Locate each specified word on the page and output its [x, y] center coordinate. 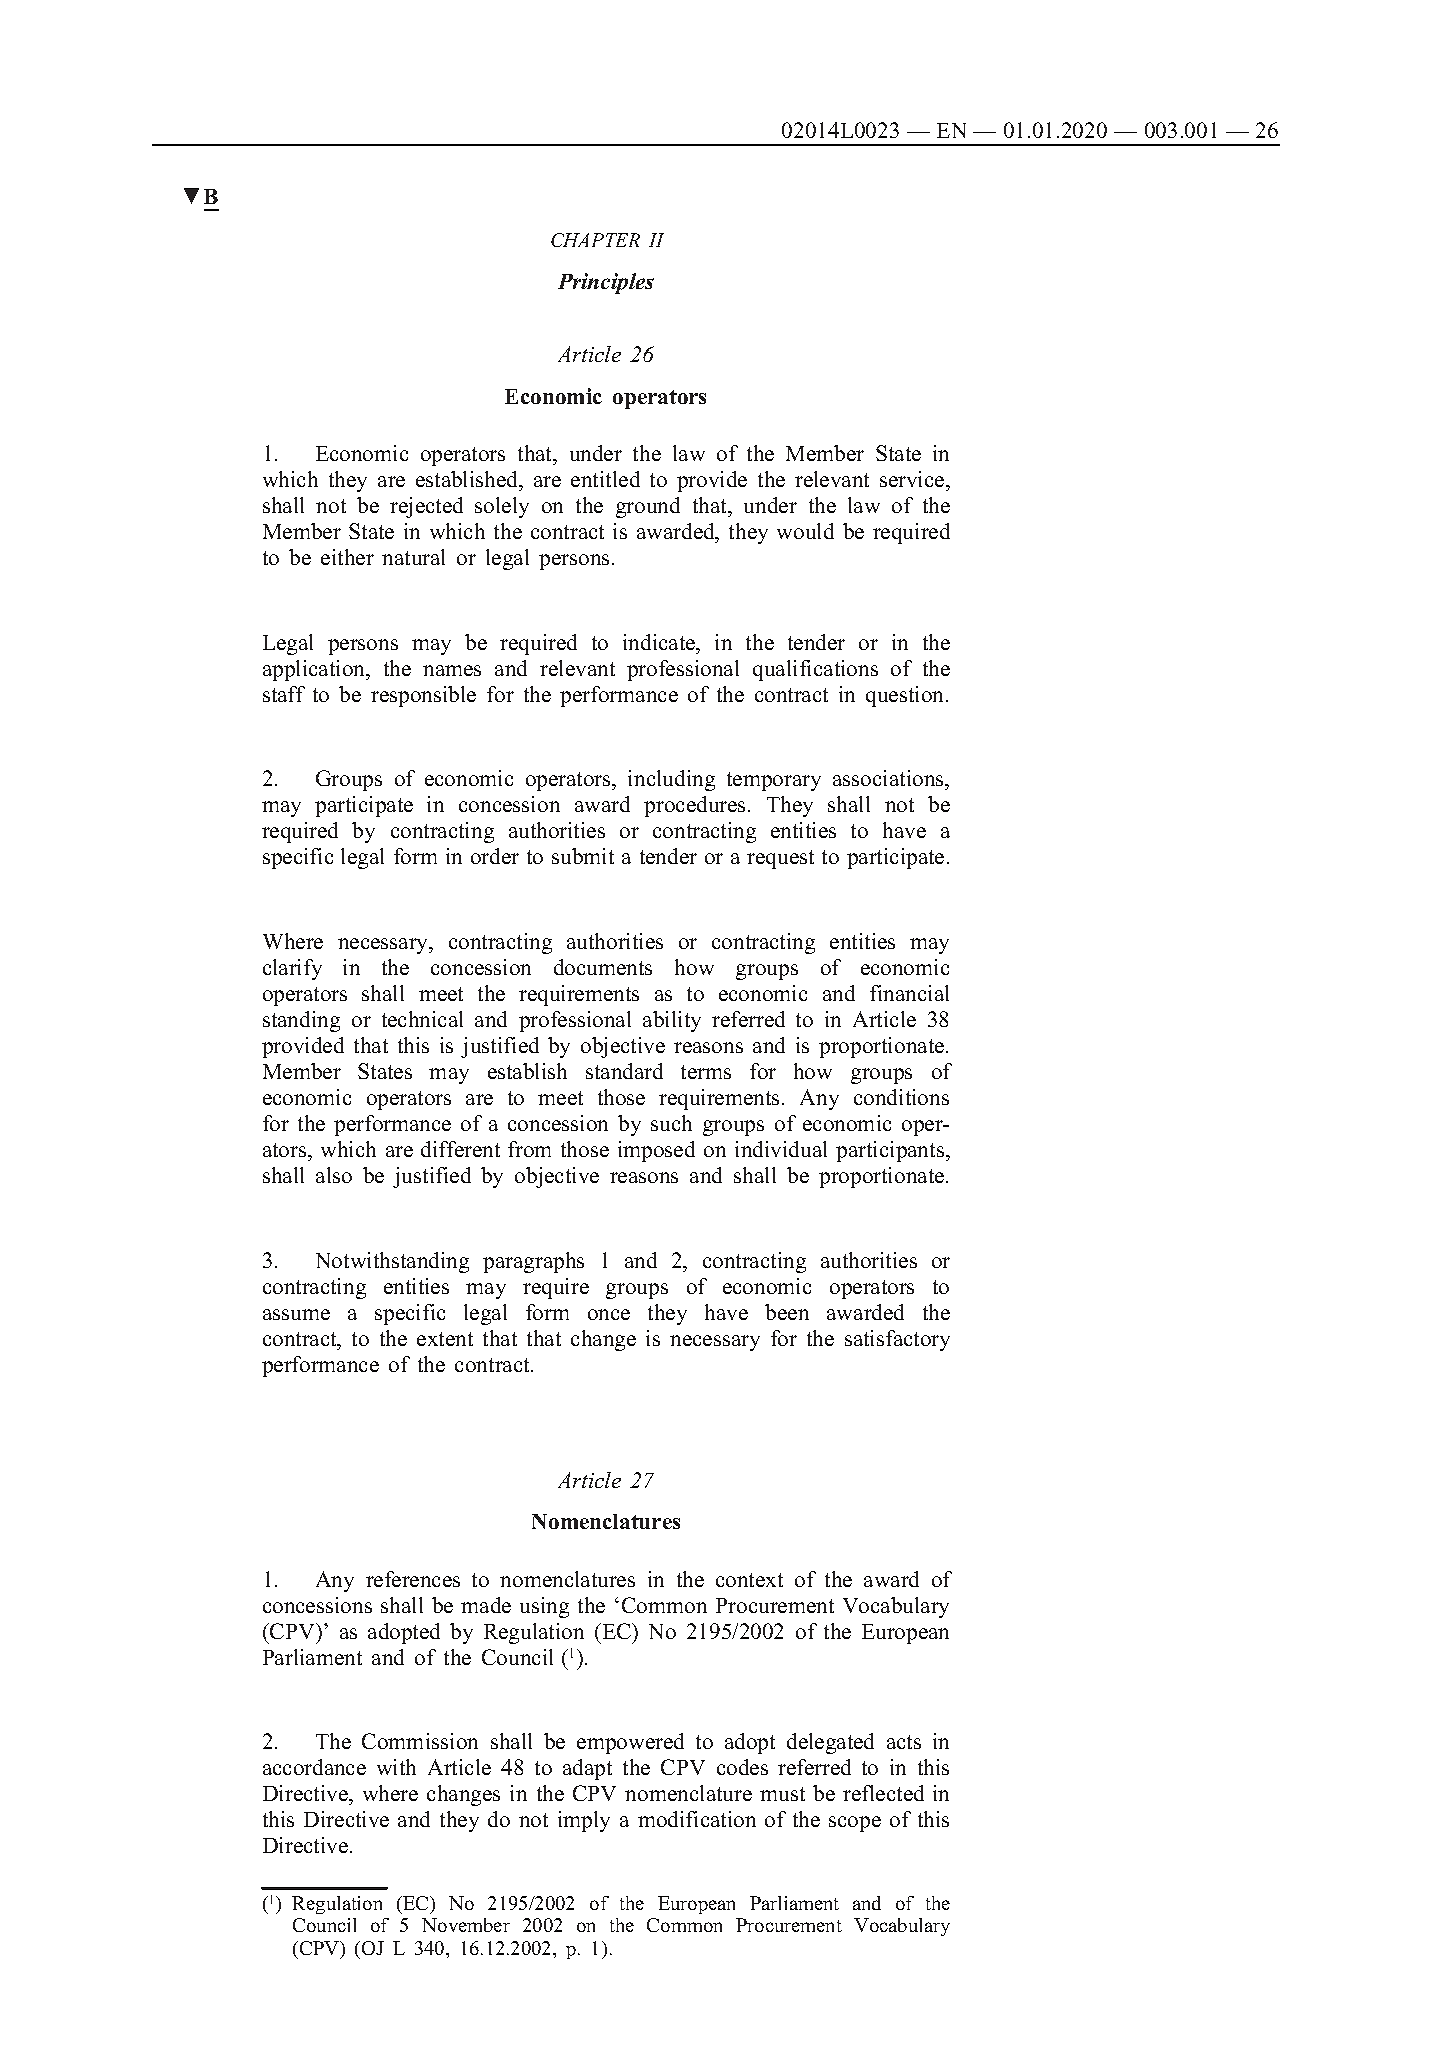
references [413, 1579]
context [749, 1580]
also [334, 1175]
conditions [901, 1097]
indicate [660, 642]
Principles [606, 283]
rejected [426, 507]
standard [624, 1071]
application [315, 670]
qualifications [815, 670]
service [913, 481]
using [544, 1607]
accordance [314, 1767]
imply [584, 1821]
